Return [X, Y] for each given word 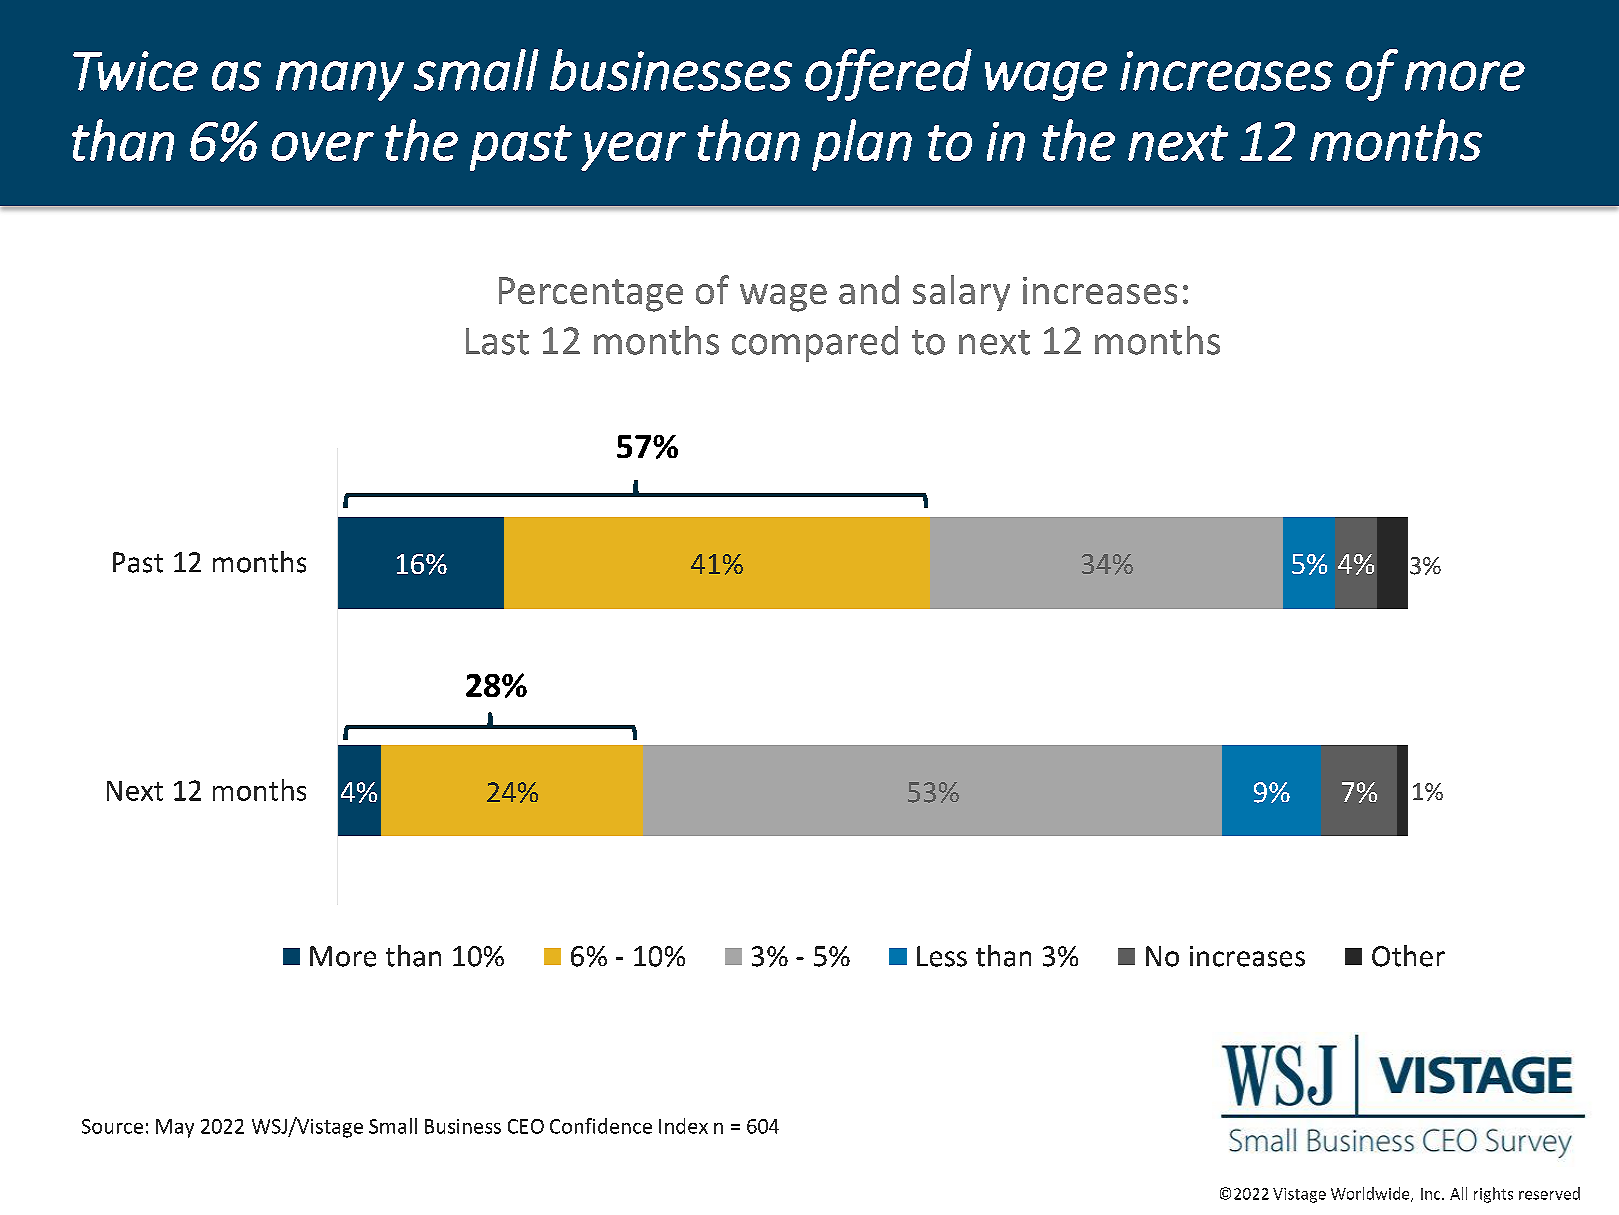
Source [112, 1126]
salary [961, 293]
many [340, 81]
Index [683, 1126]
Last [497, 341]
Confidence [601, 1126]
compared [815, 344]
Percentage [591, 294]
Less [942, 956]
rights [1493, 1195]
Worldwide [1371, 1194]
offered [888, 75]
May [175, 1128]
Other [1408, 956]
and [869, 289]
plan [862, 145]
